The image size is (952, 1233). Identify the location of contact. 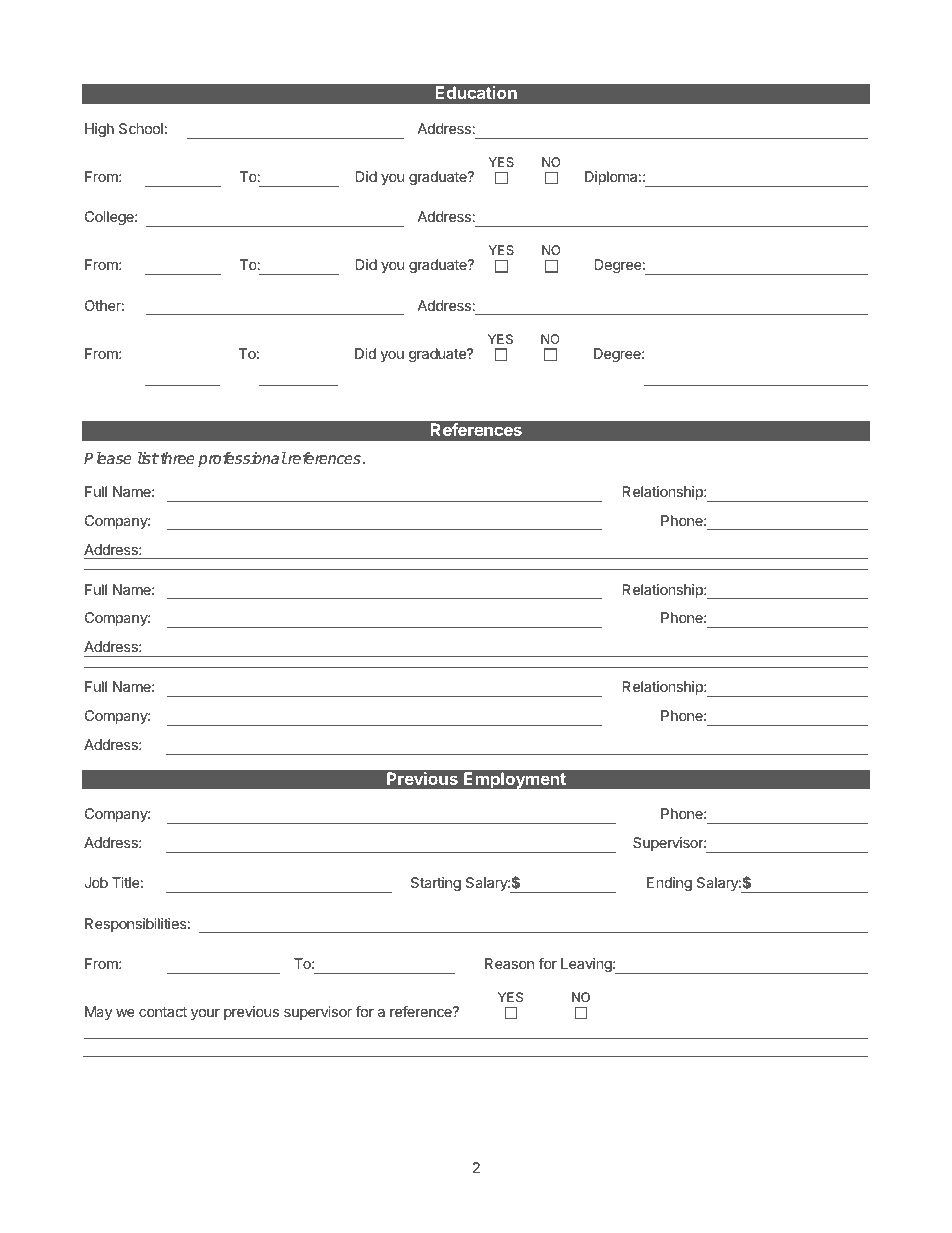
(163, 1012).
